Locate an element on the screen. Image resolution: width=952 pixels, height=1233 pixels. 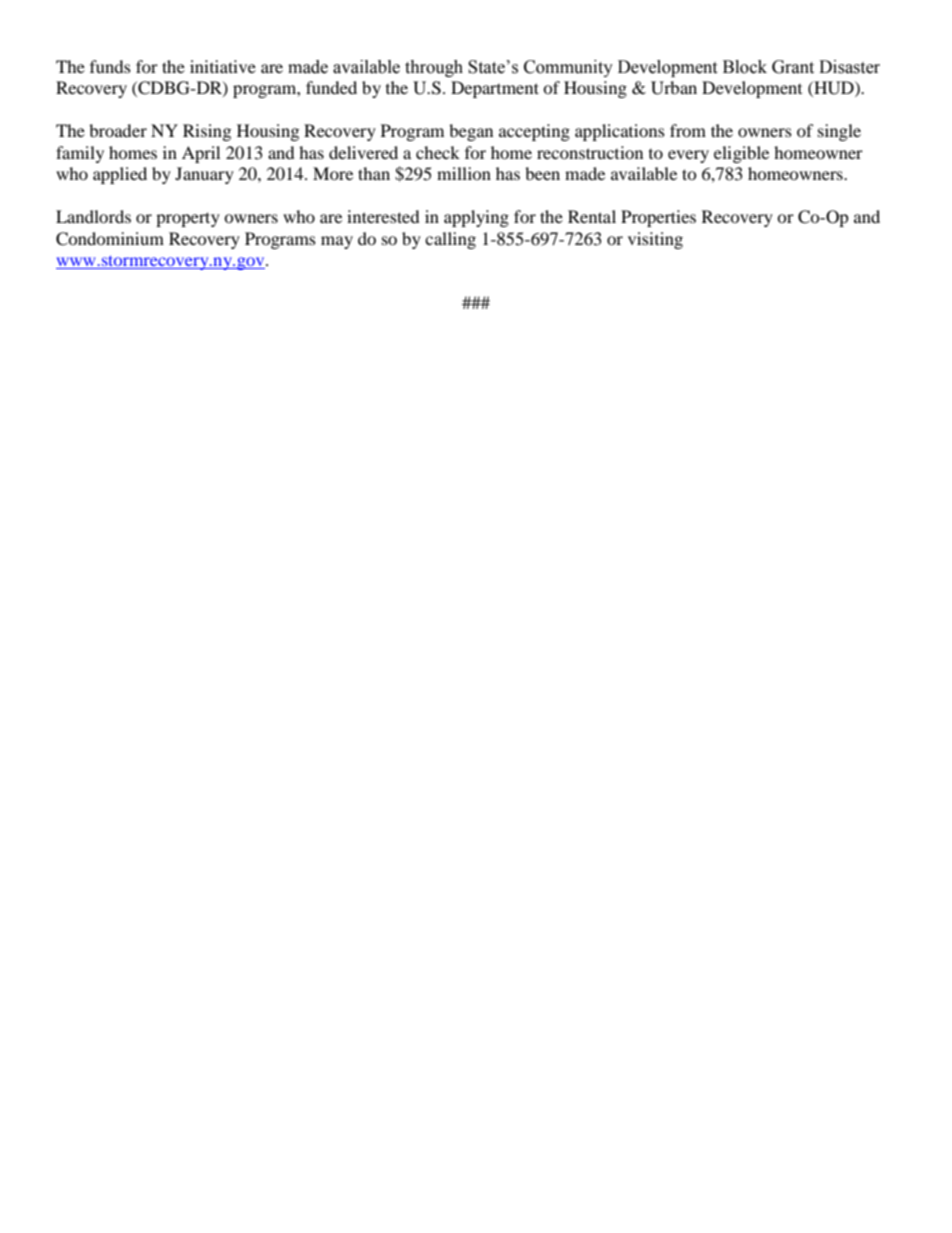
Condominium is located at coordinates (110, 239).
